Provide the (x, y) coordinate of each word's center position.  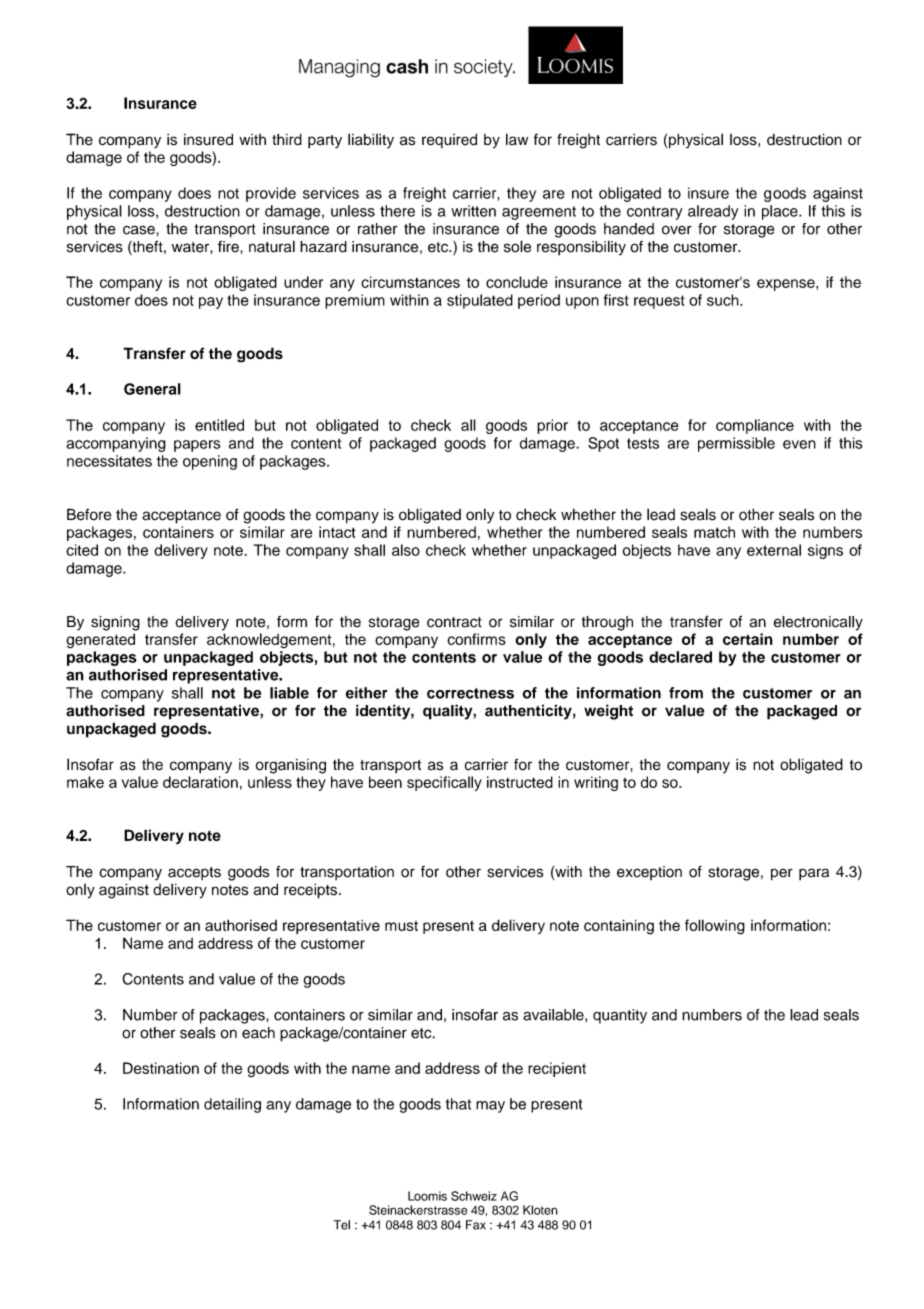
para (814, 874)
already (713, 212)
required (449, 140)
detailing (232, 1105)
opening (210, 462)
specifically (444, 783)
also (406, 550)
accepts (194, 873)
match (714, 532)
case (140, 230)
